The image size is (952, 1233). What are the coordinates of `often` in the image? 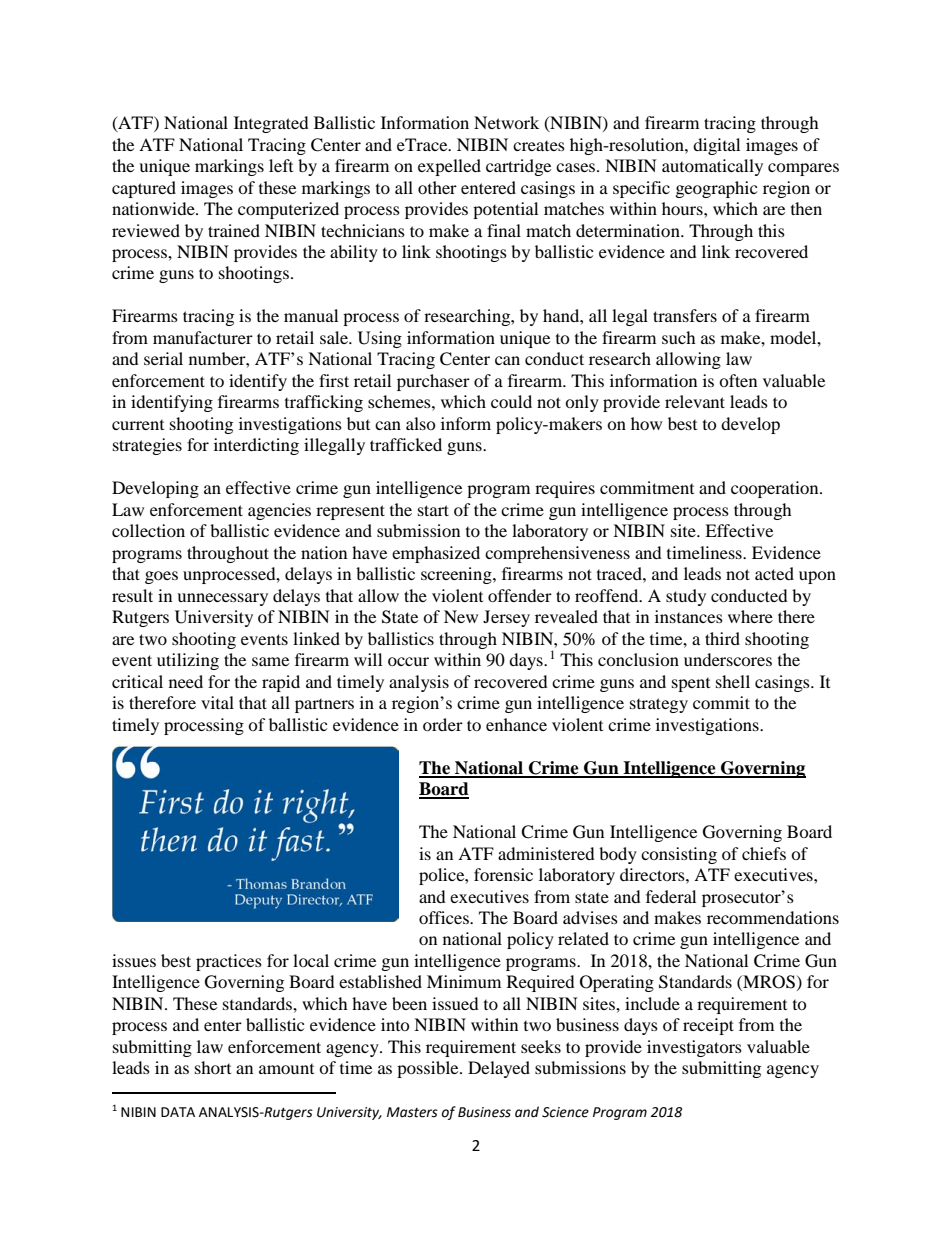 It's located at (738, 380).
